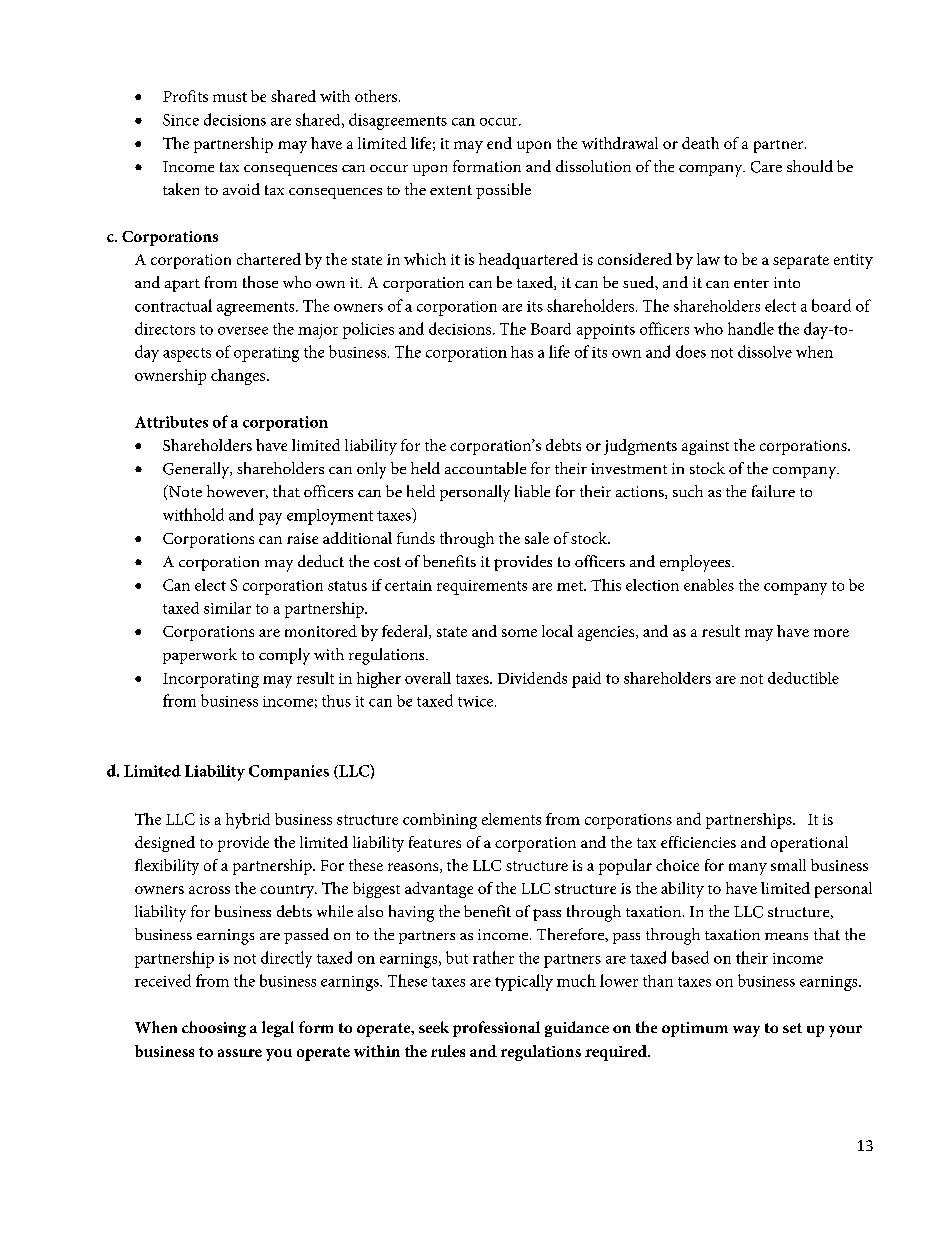 This screenshot has width=952, height=1233. I want to click on twice, so click(477, 701).
